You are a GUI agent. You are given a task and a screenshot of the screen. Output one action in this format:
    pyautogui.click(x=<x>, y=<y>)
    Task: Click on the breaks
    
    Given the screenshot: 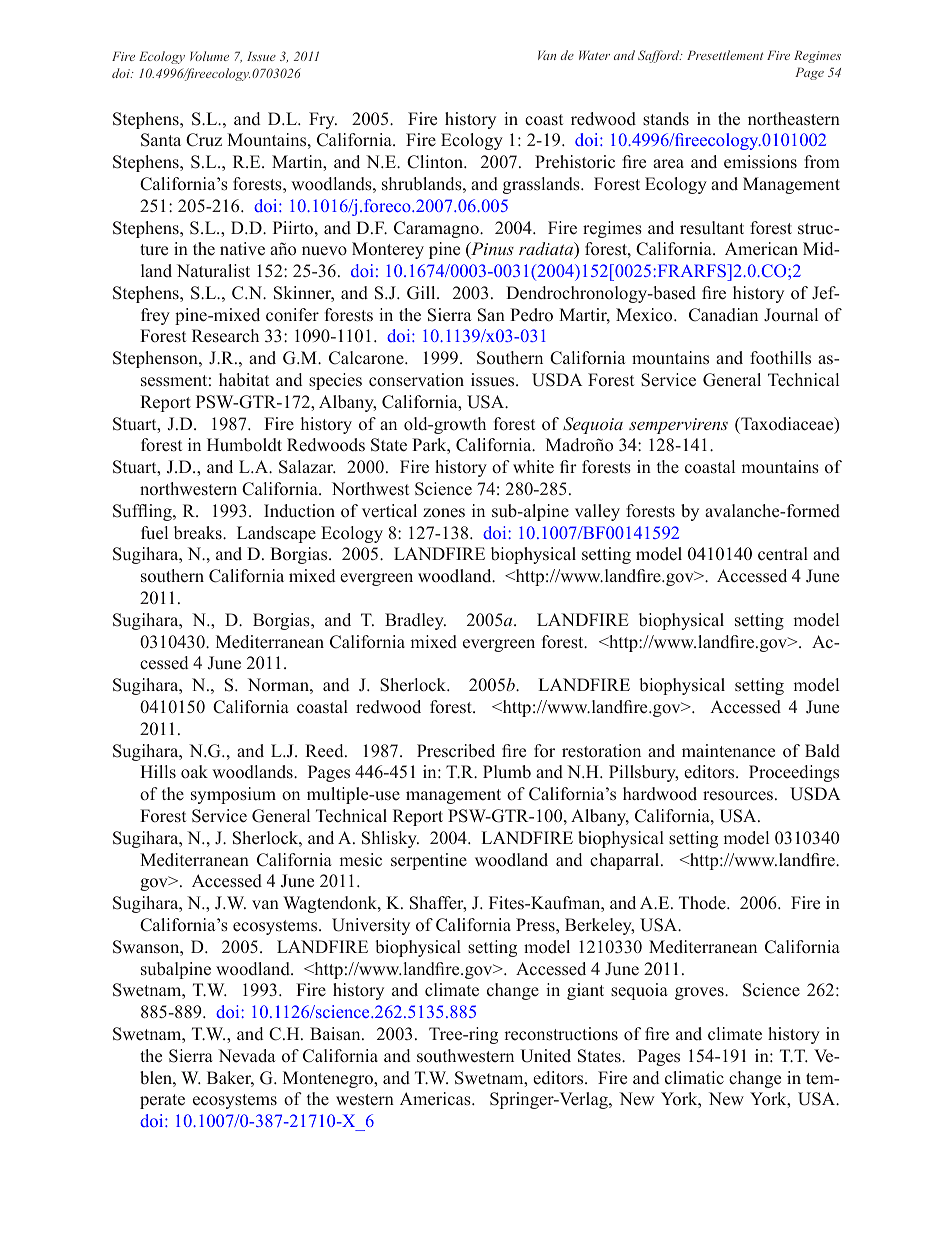 What is the action you would take?
    pyautogui.click(x=199, y=533)
